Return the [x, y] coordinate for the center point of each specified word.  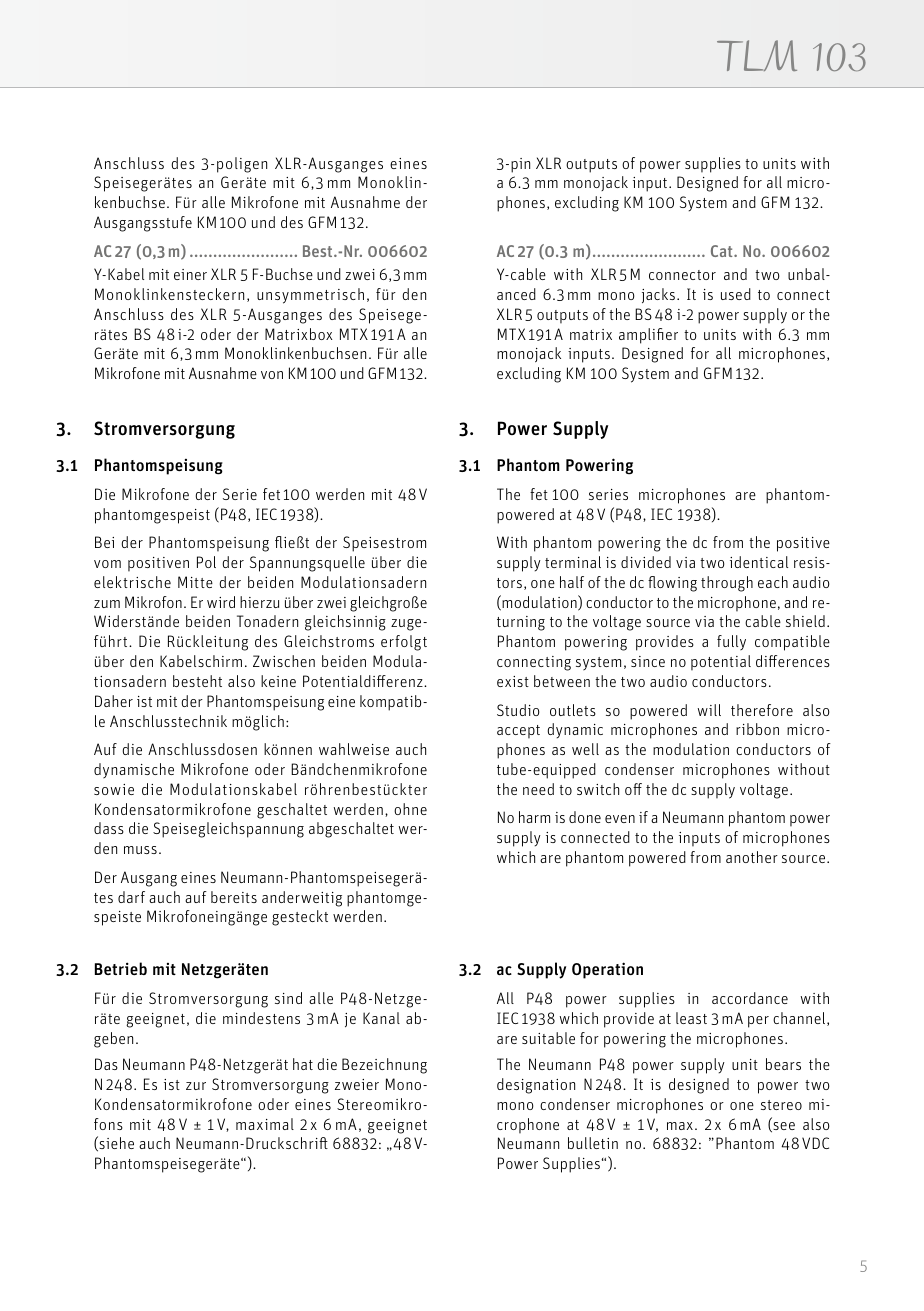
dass [109, 828]
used [736, 294]
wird [221, 602]
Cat [723, 251]
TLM [757, 55]
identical [759, 562]
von [272, 375]
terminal [573, 562]
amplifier [648, 336]
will [709, 710]
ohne [410, 809]
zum [107, 604]
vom [107, 564]
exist [513, 681]
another [752, 857]
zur [196, 1086]
